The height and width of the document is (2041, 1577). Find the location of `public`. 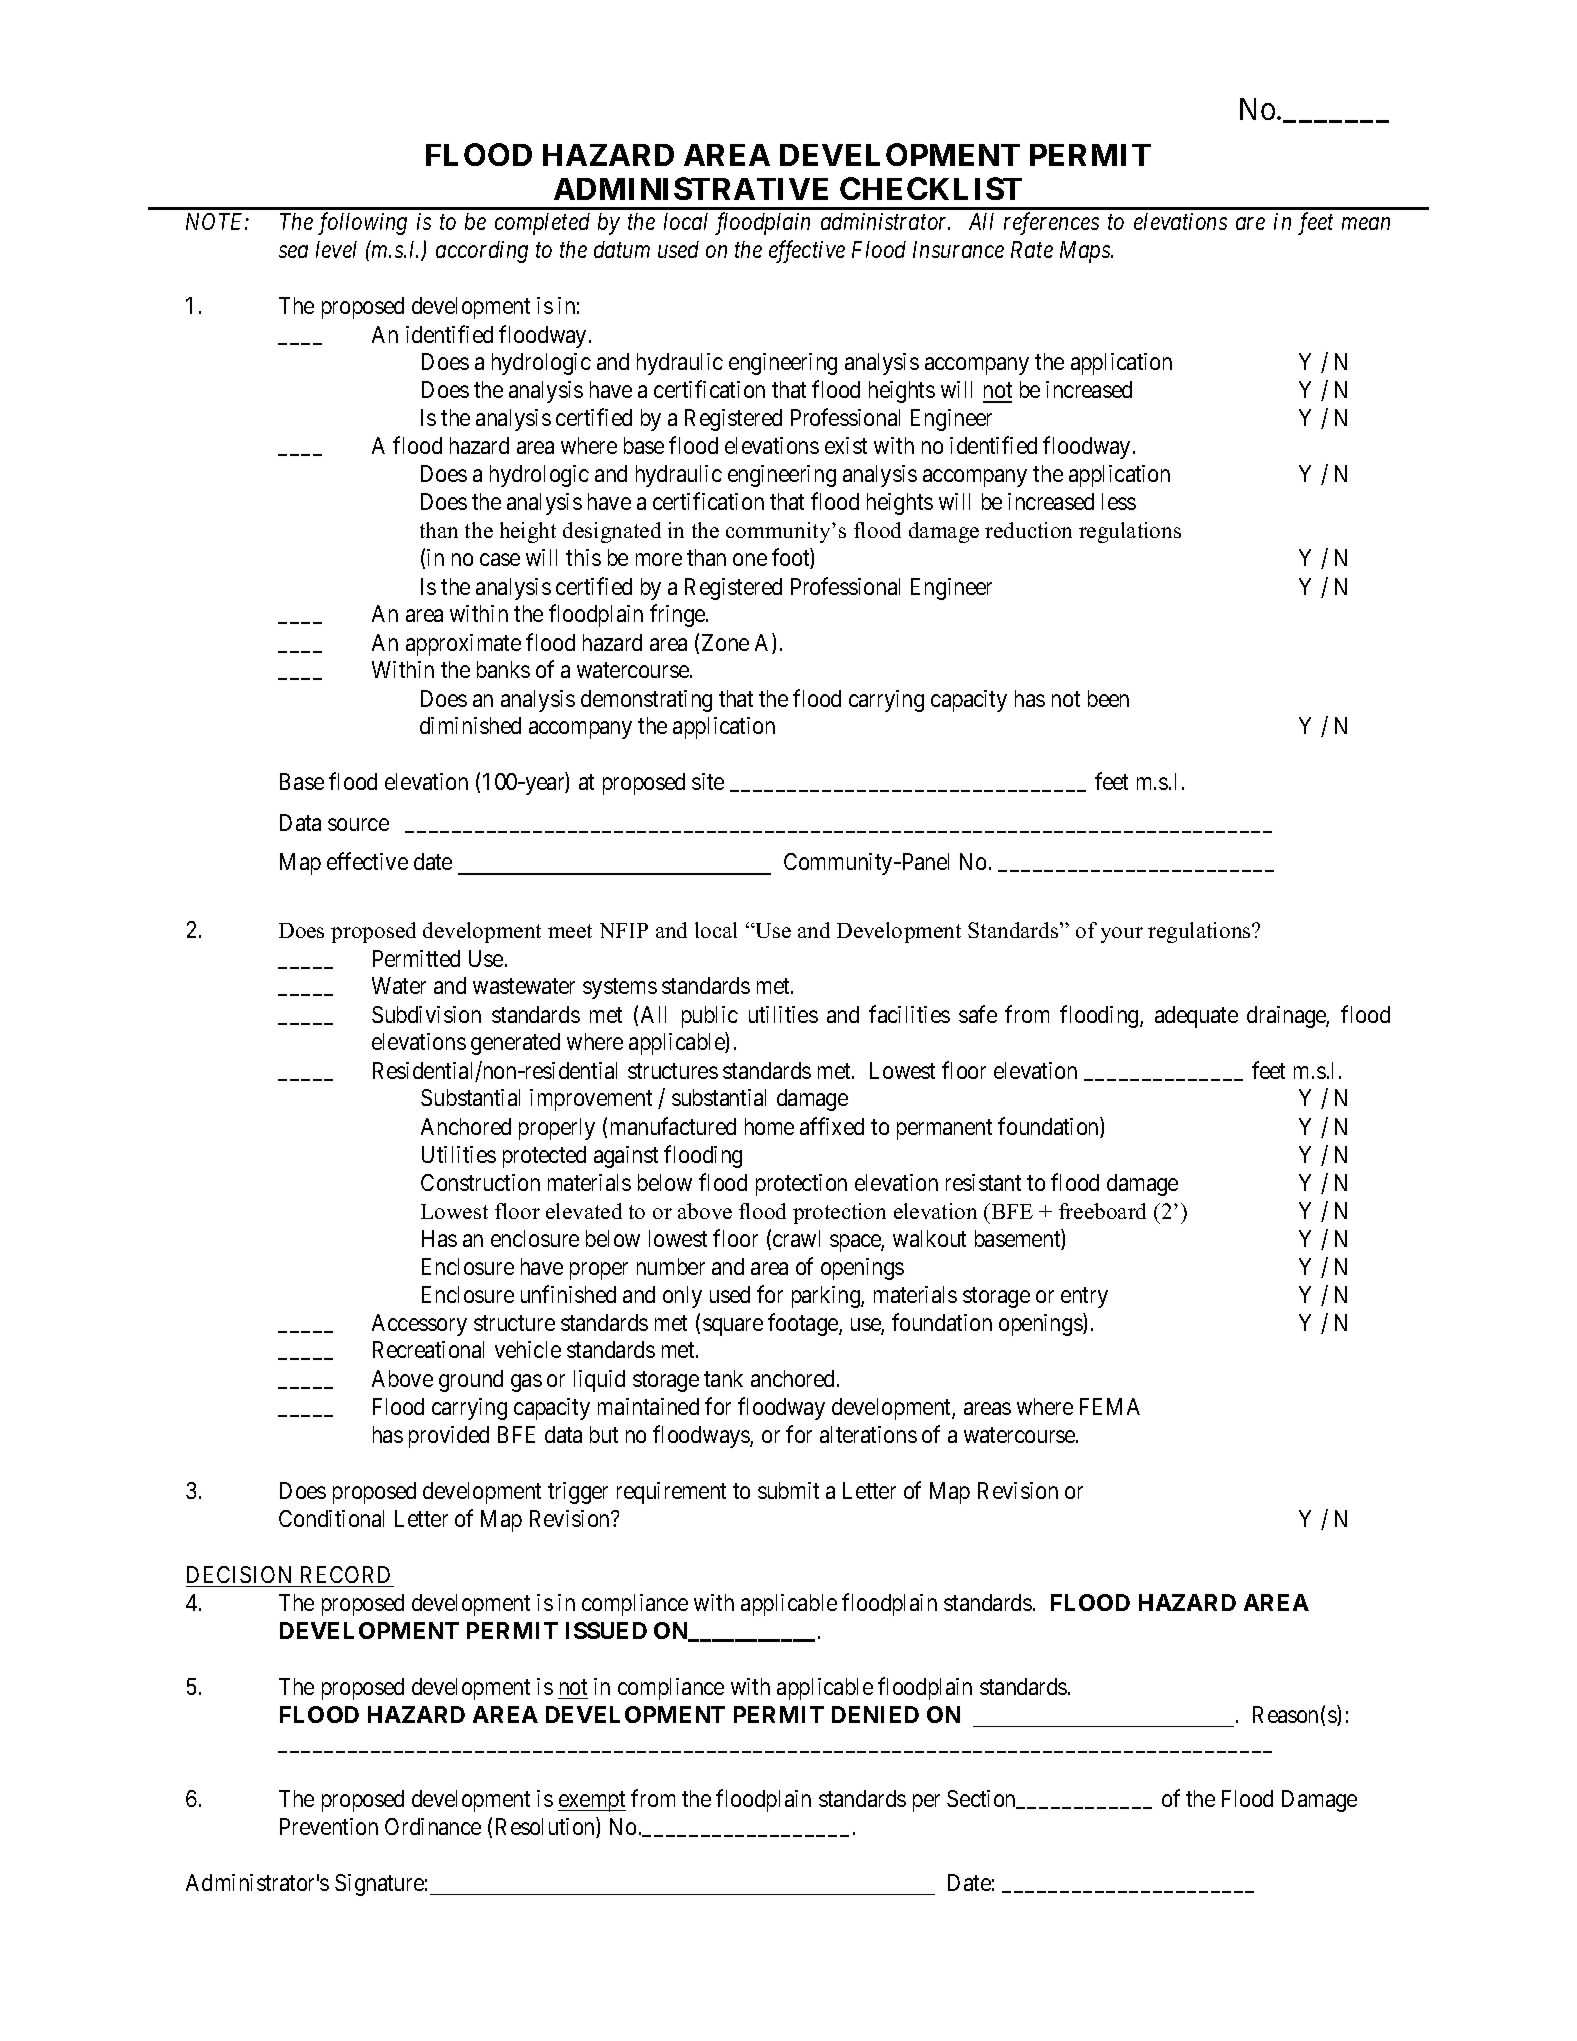

public is located at coordinates (710, 1017).
